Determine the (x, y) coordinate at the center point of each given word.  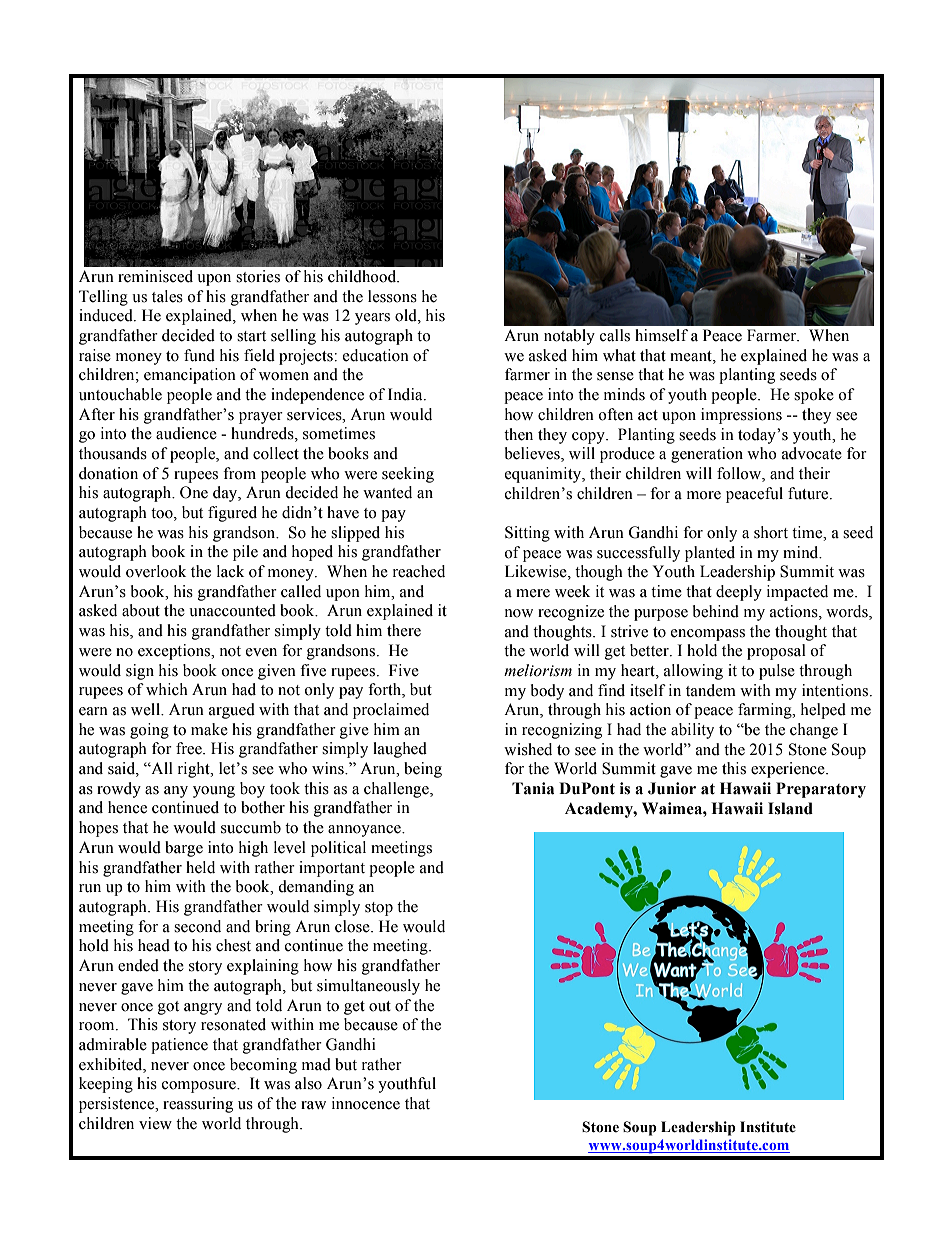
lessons (392, 296)
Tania (533, 788)
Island (790, 808)
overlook (156, 571)
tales (167, 296)
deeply (739, 593)
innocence (366, 1103)
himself (661, 335)
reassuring (198, 1105)
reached (419, 571)
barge (184, 849)
